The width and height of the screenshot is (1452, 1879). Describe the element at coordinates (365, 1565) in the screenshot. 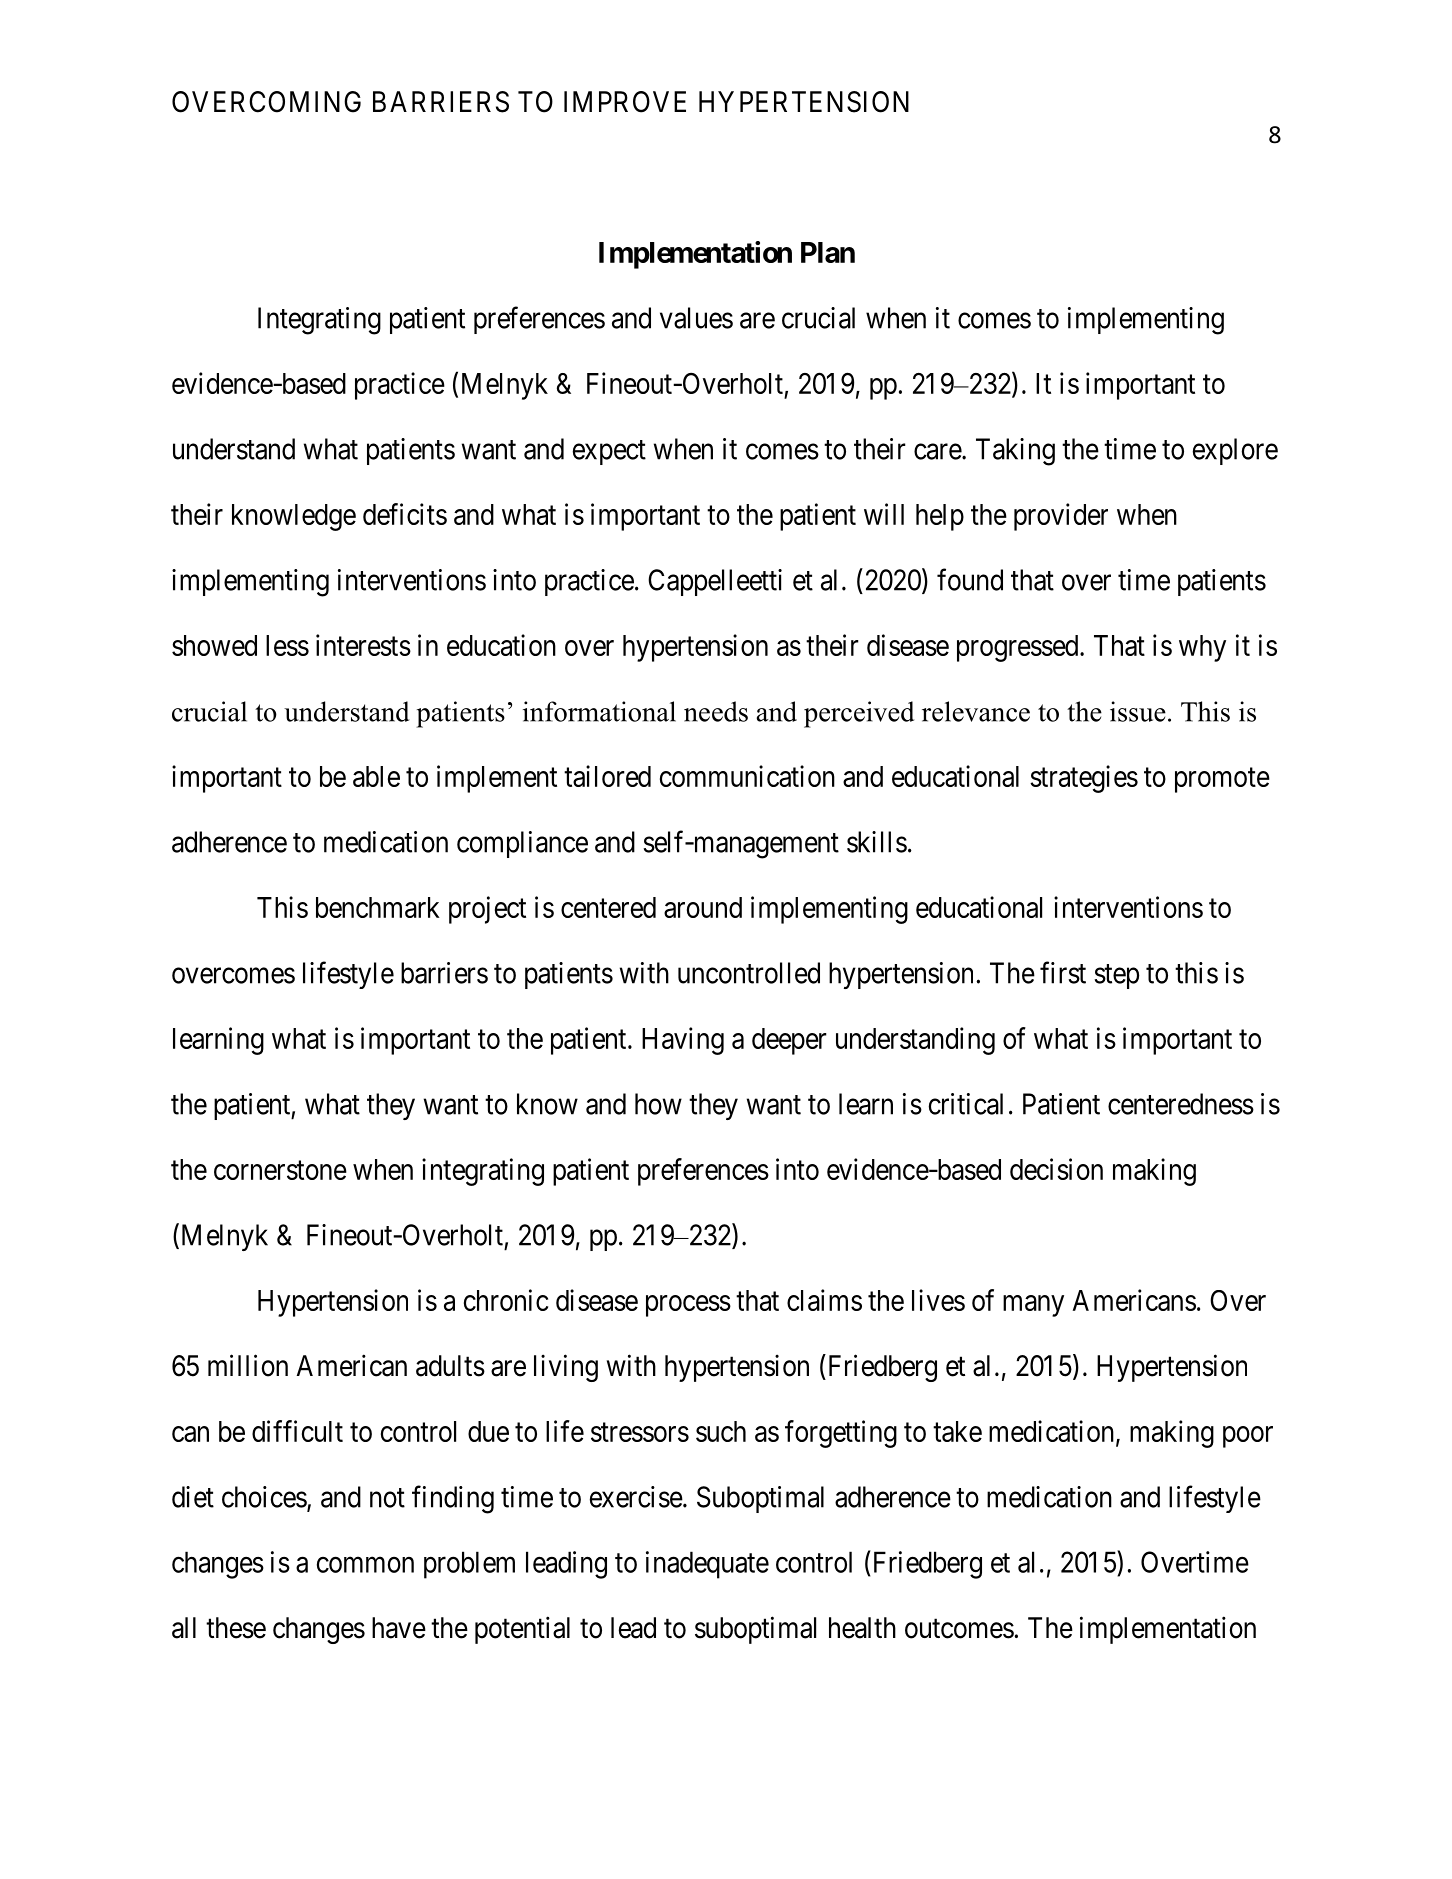

I see `common` at that location.
